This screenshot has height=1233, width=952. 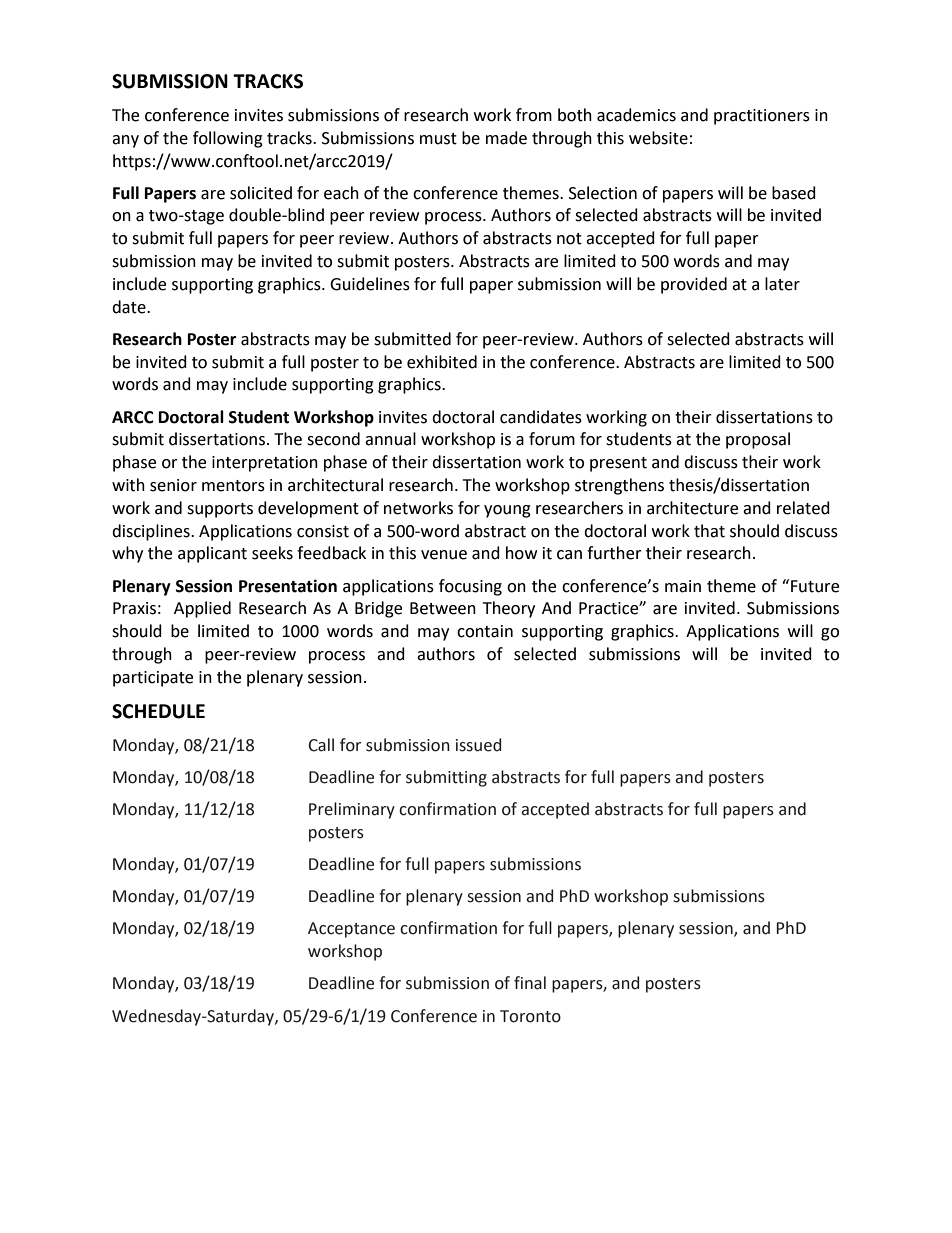 What do you see at coordinates (390, 439) in the screenshot?
I see `annual` at bounding box center [390, 439].
